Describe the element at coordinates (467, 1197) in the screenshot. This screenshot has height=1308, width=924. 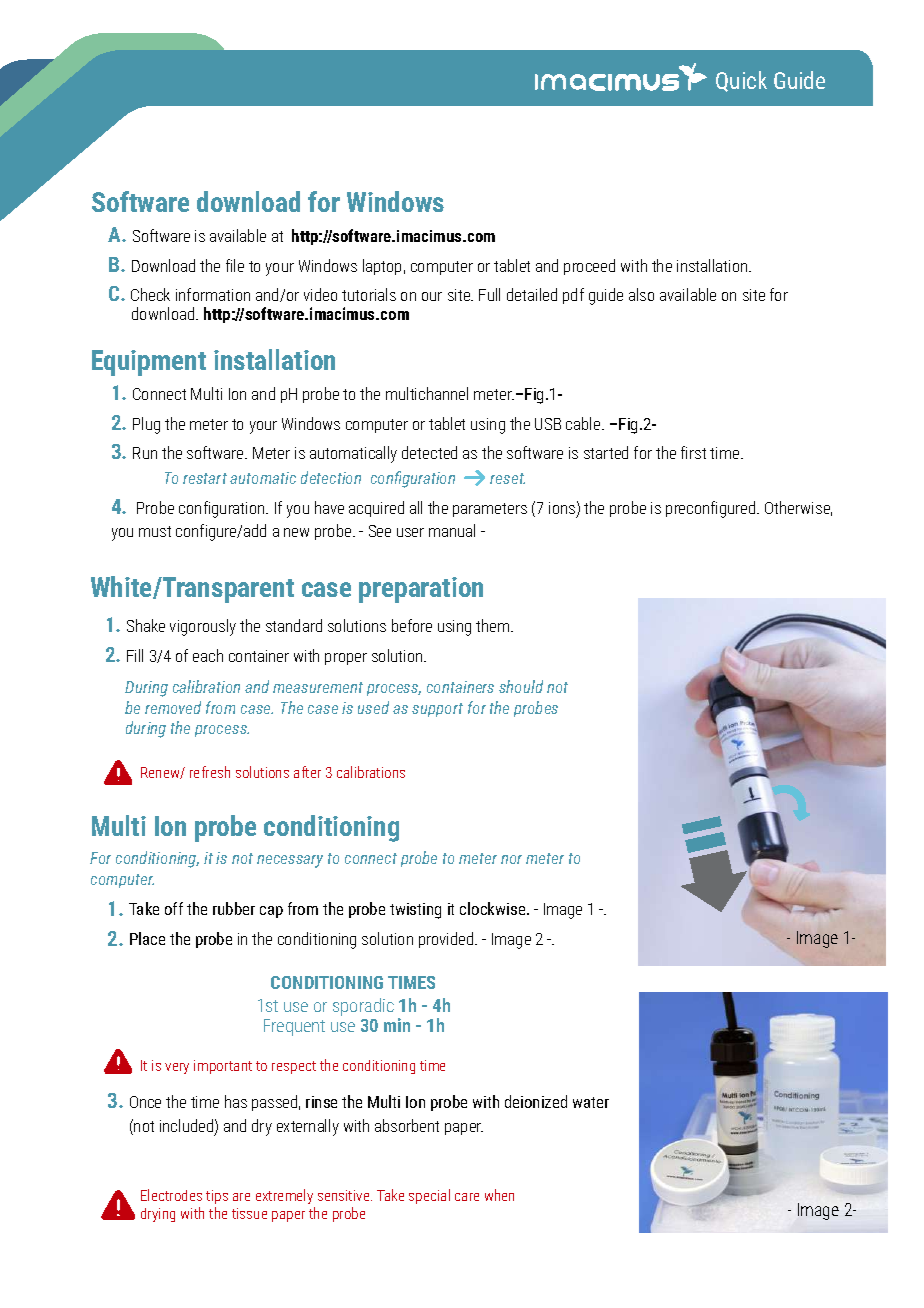
I see `care` at that location.
